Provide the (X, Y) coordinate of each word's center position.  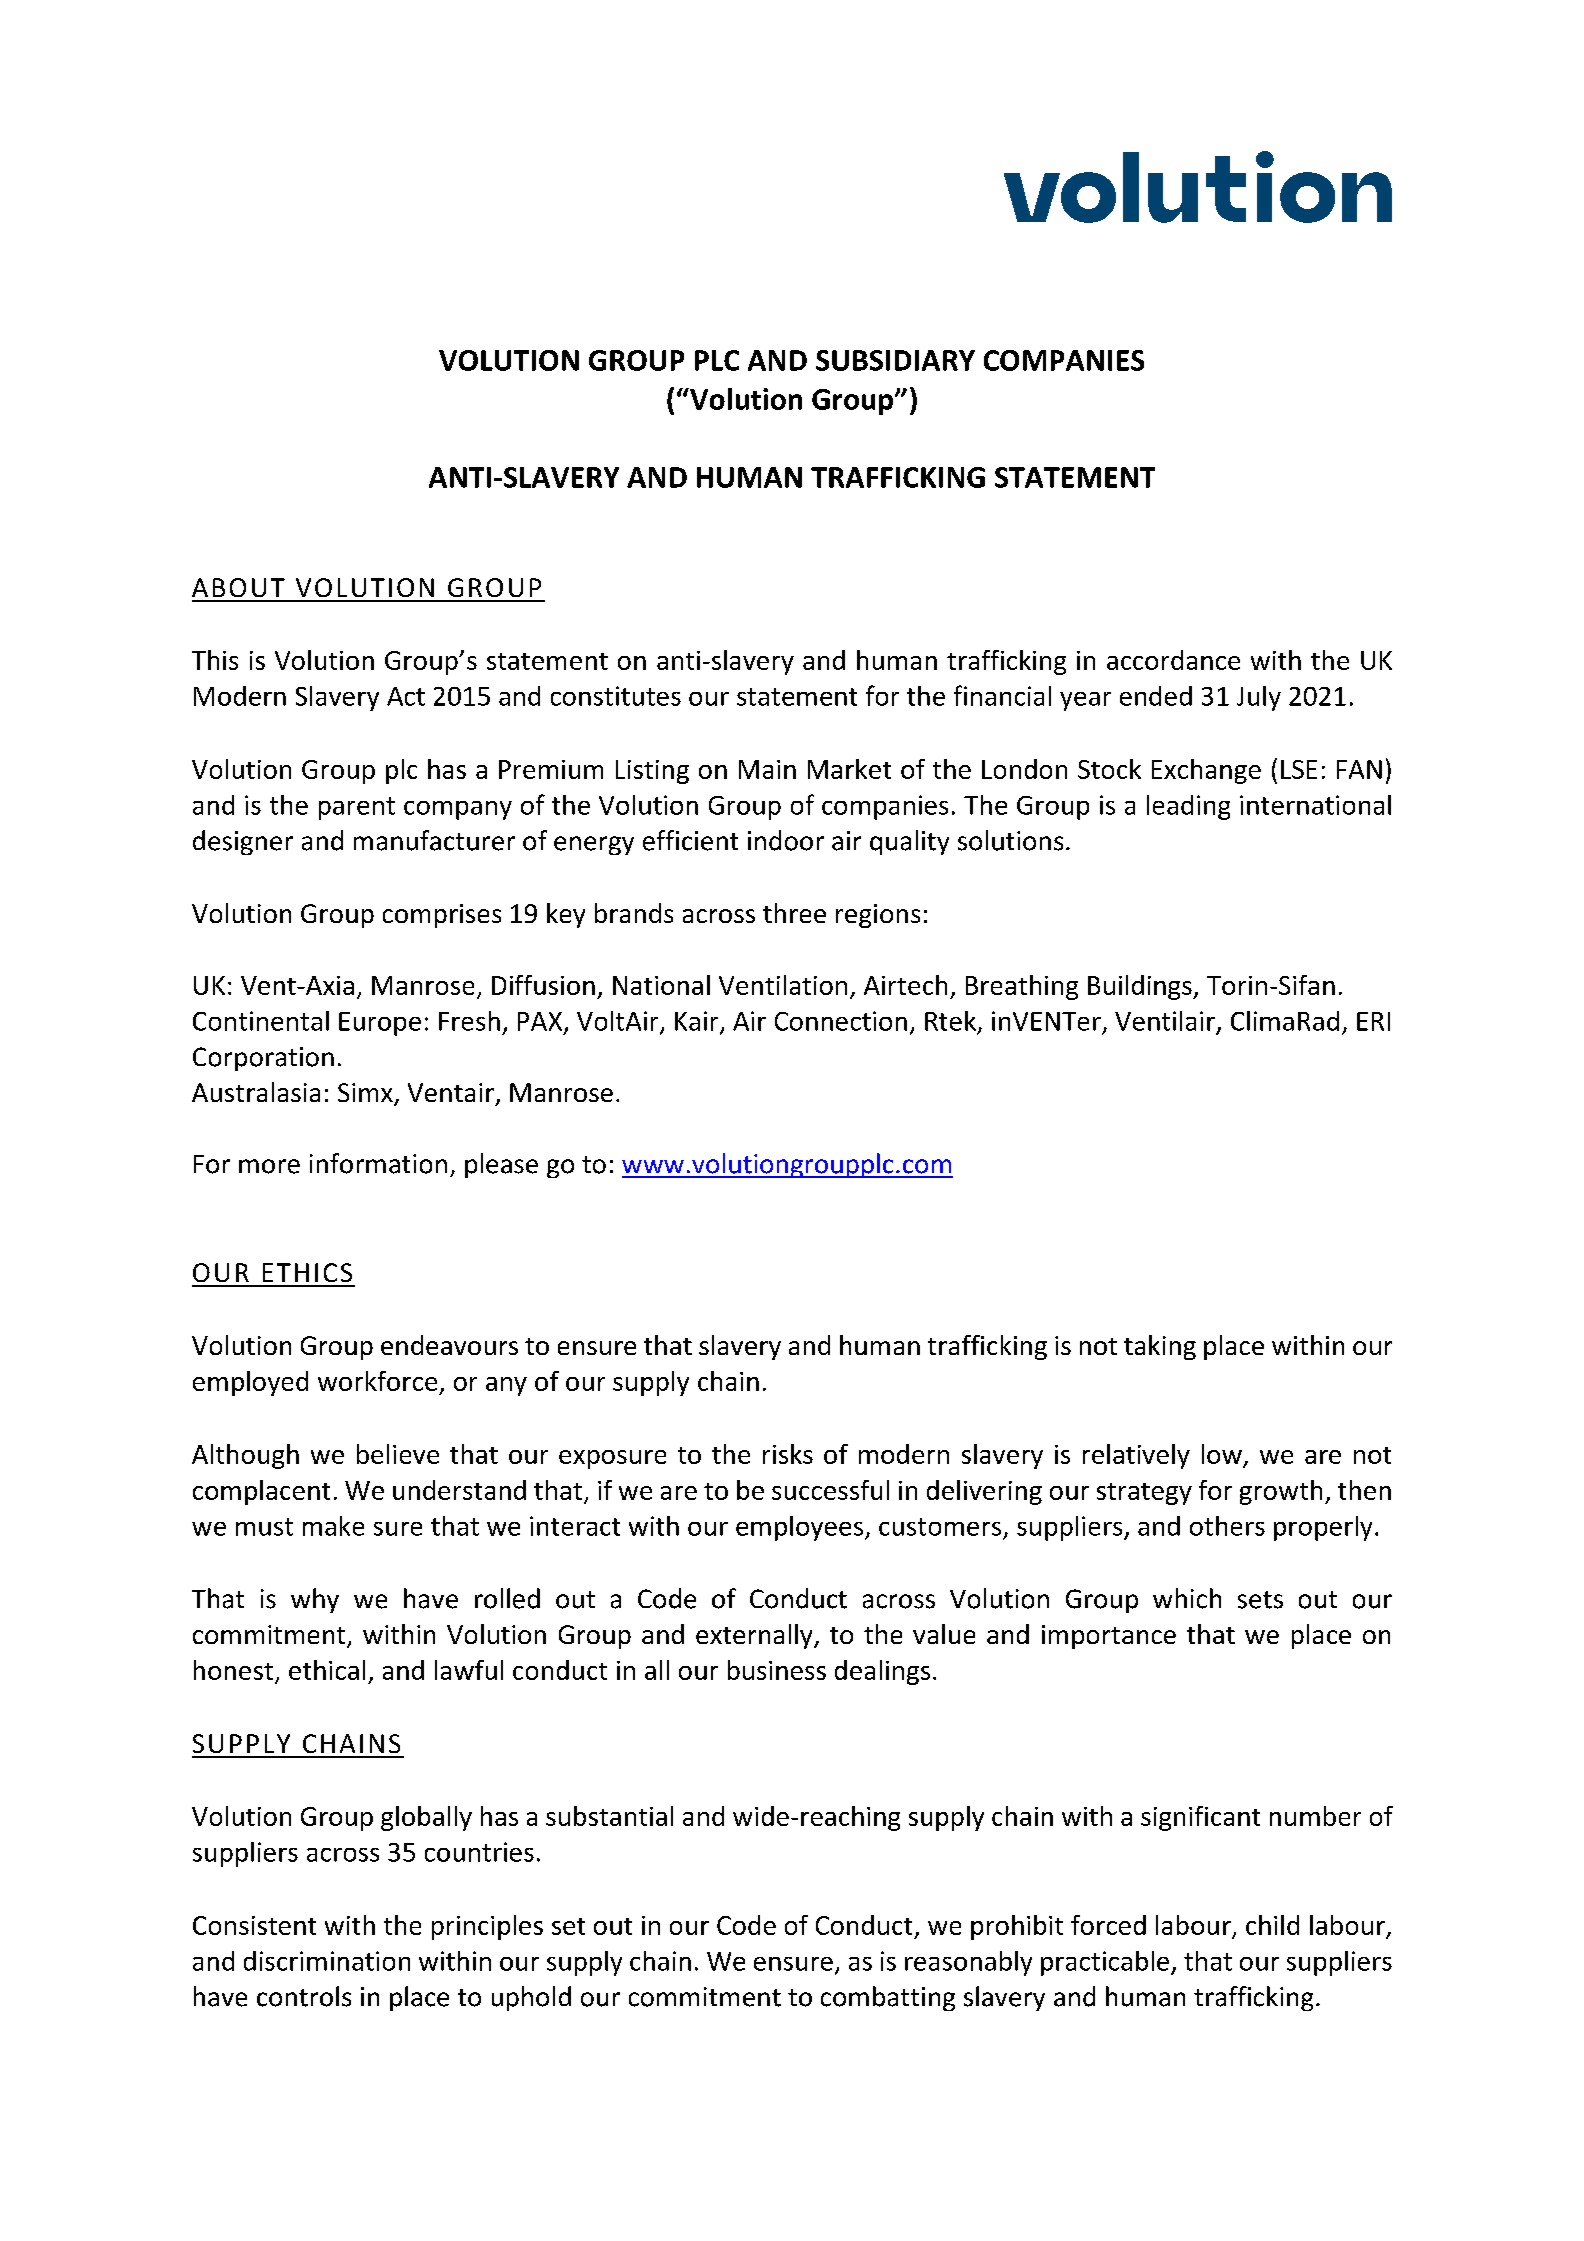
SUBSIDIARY (895, 360)
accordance (1173, 660)
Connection (841, 1021)
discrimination (327, 1961)
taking (1160, 1347)
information (378, 1163)
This (215, 660)
